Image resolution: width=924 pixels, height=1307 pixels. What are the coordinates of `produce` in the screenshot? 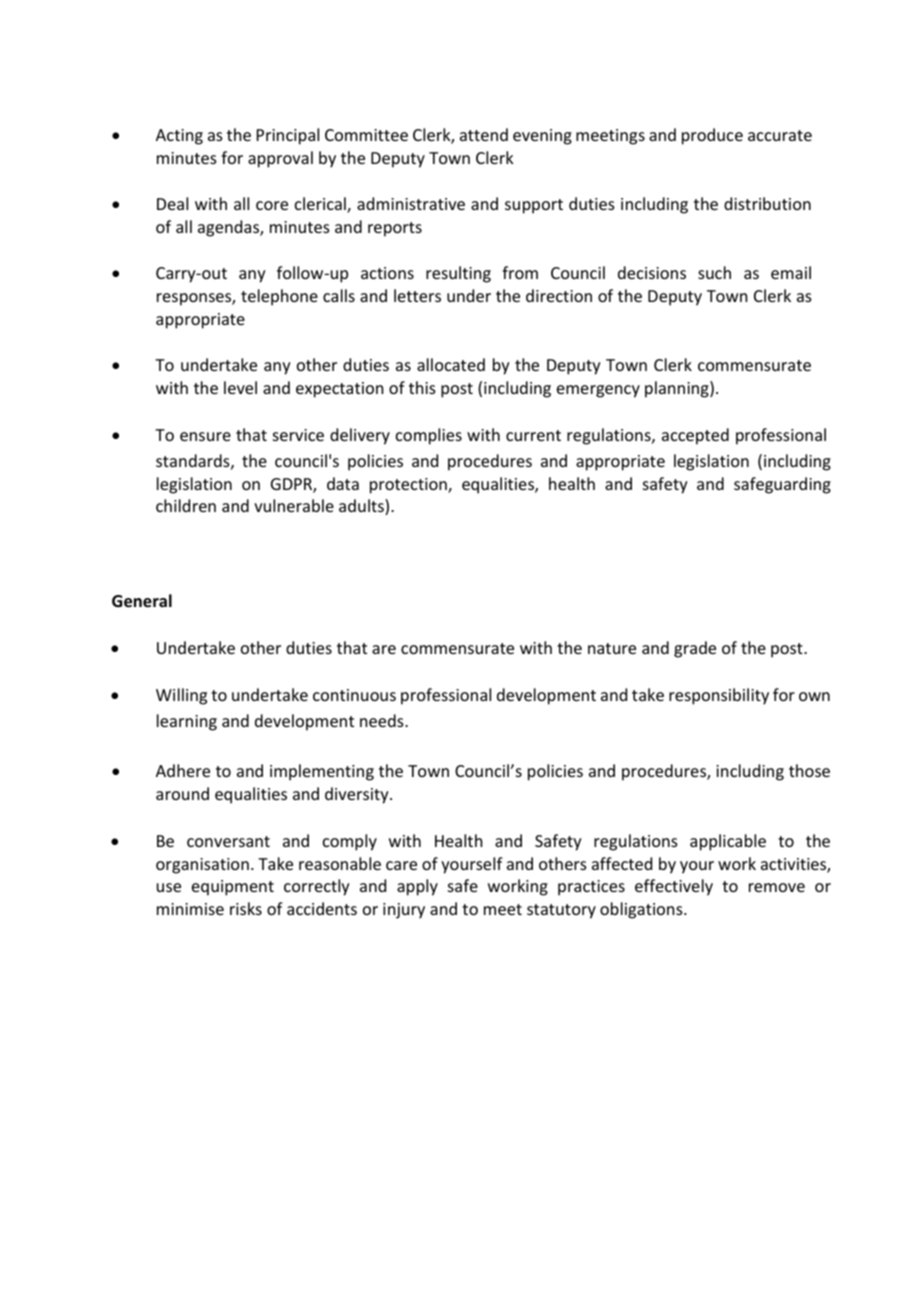 It's located at (712, 136).
